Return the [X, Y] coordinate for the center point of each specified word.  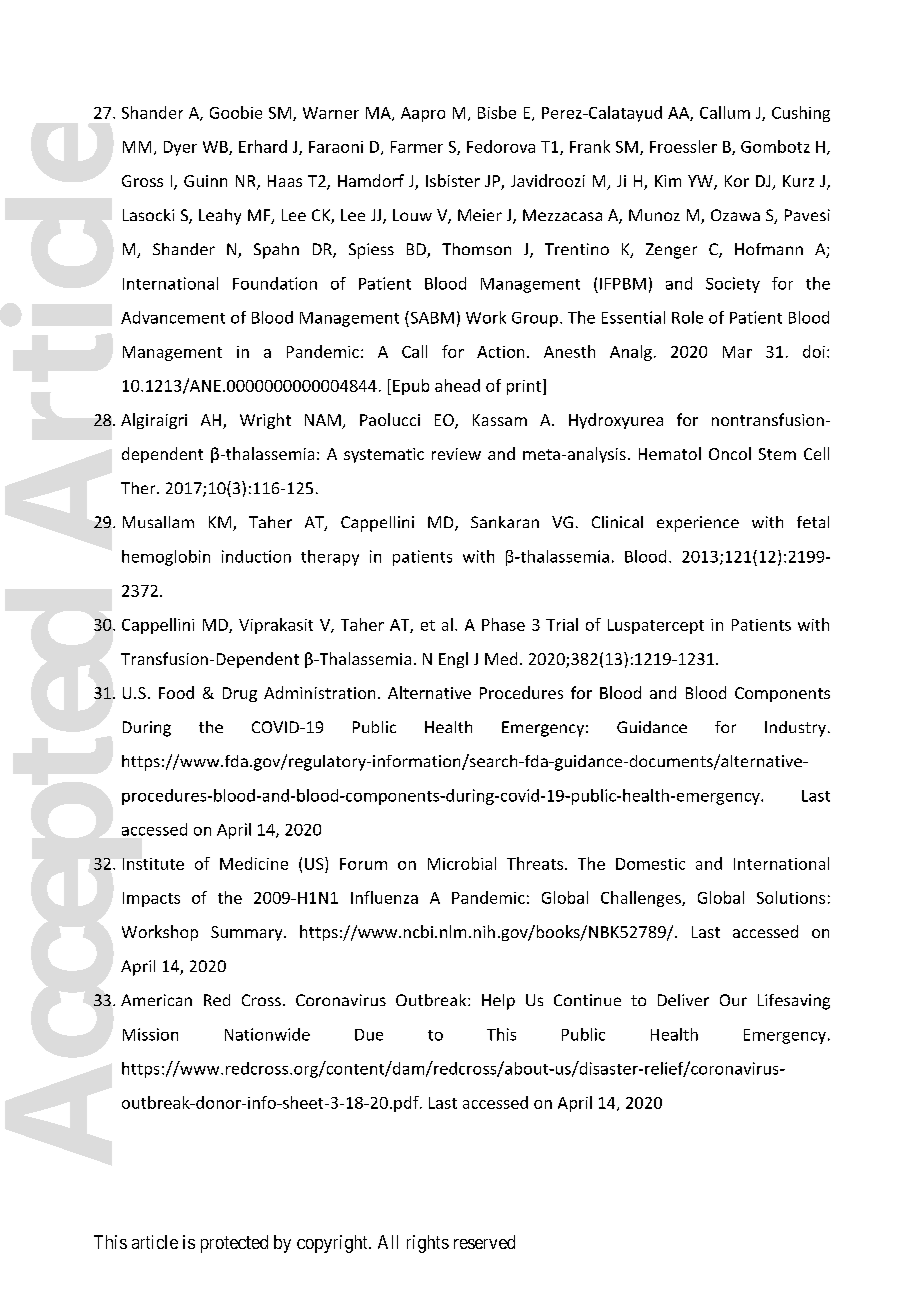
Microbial [462, 863]
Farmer [417, 147]
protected [234, 1244]
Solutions [791, 897]
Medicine [254, 863]
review [456, 454]
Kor [737, 181]
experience [698, 524]
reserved [484, 1242]
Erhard [263, 146]
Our [733, 1000]
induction [256, 556]
